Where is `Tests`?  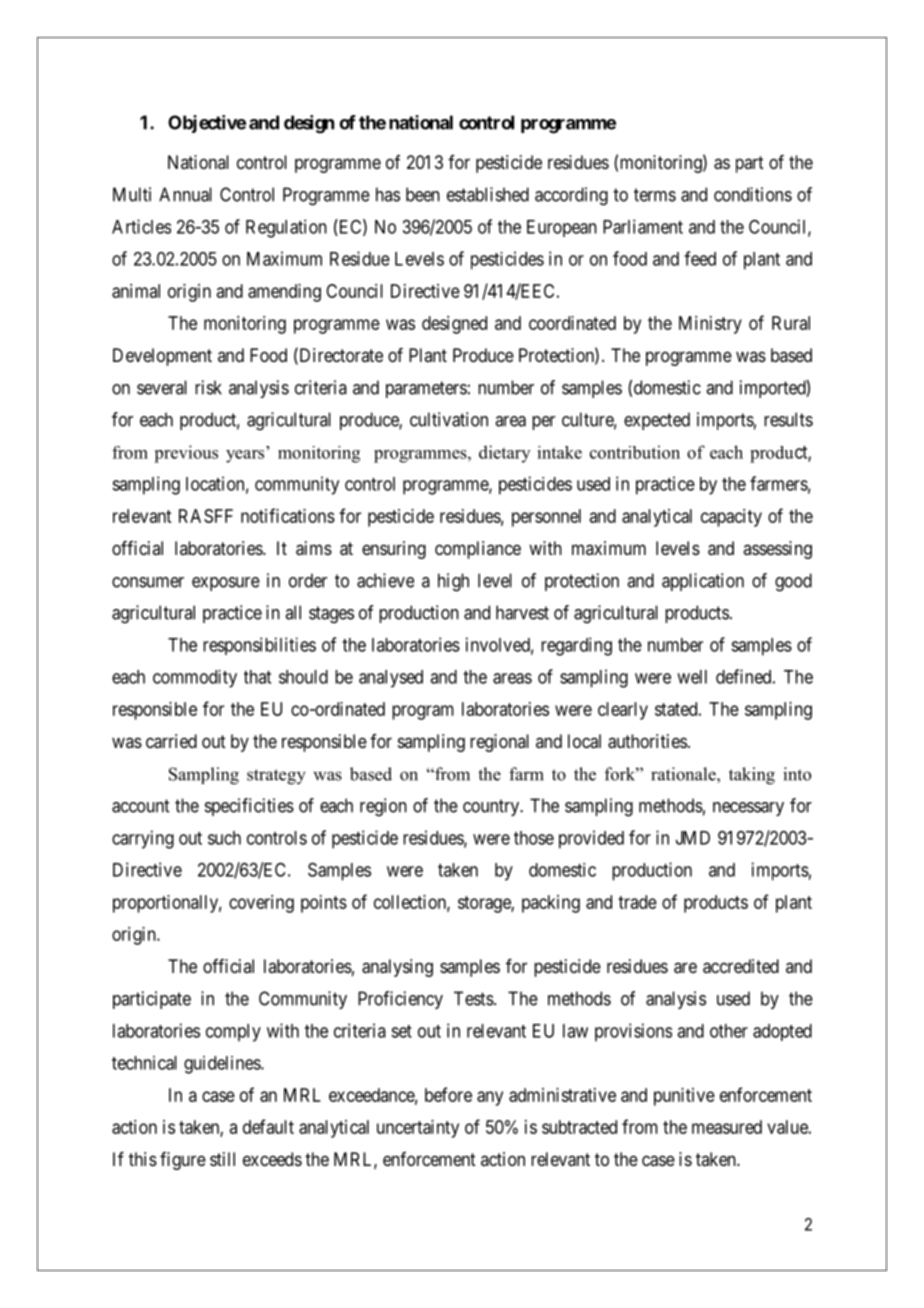 Tests is located at coordinates (474, 998).
